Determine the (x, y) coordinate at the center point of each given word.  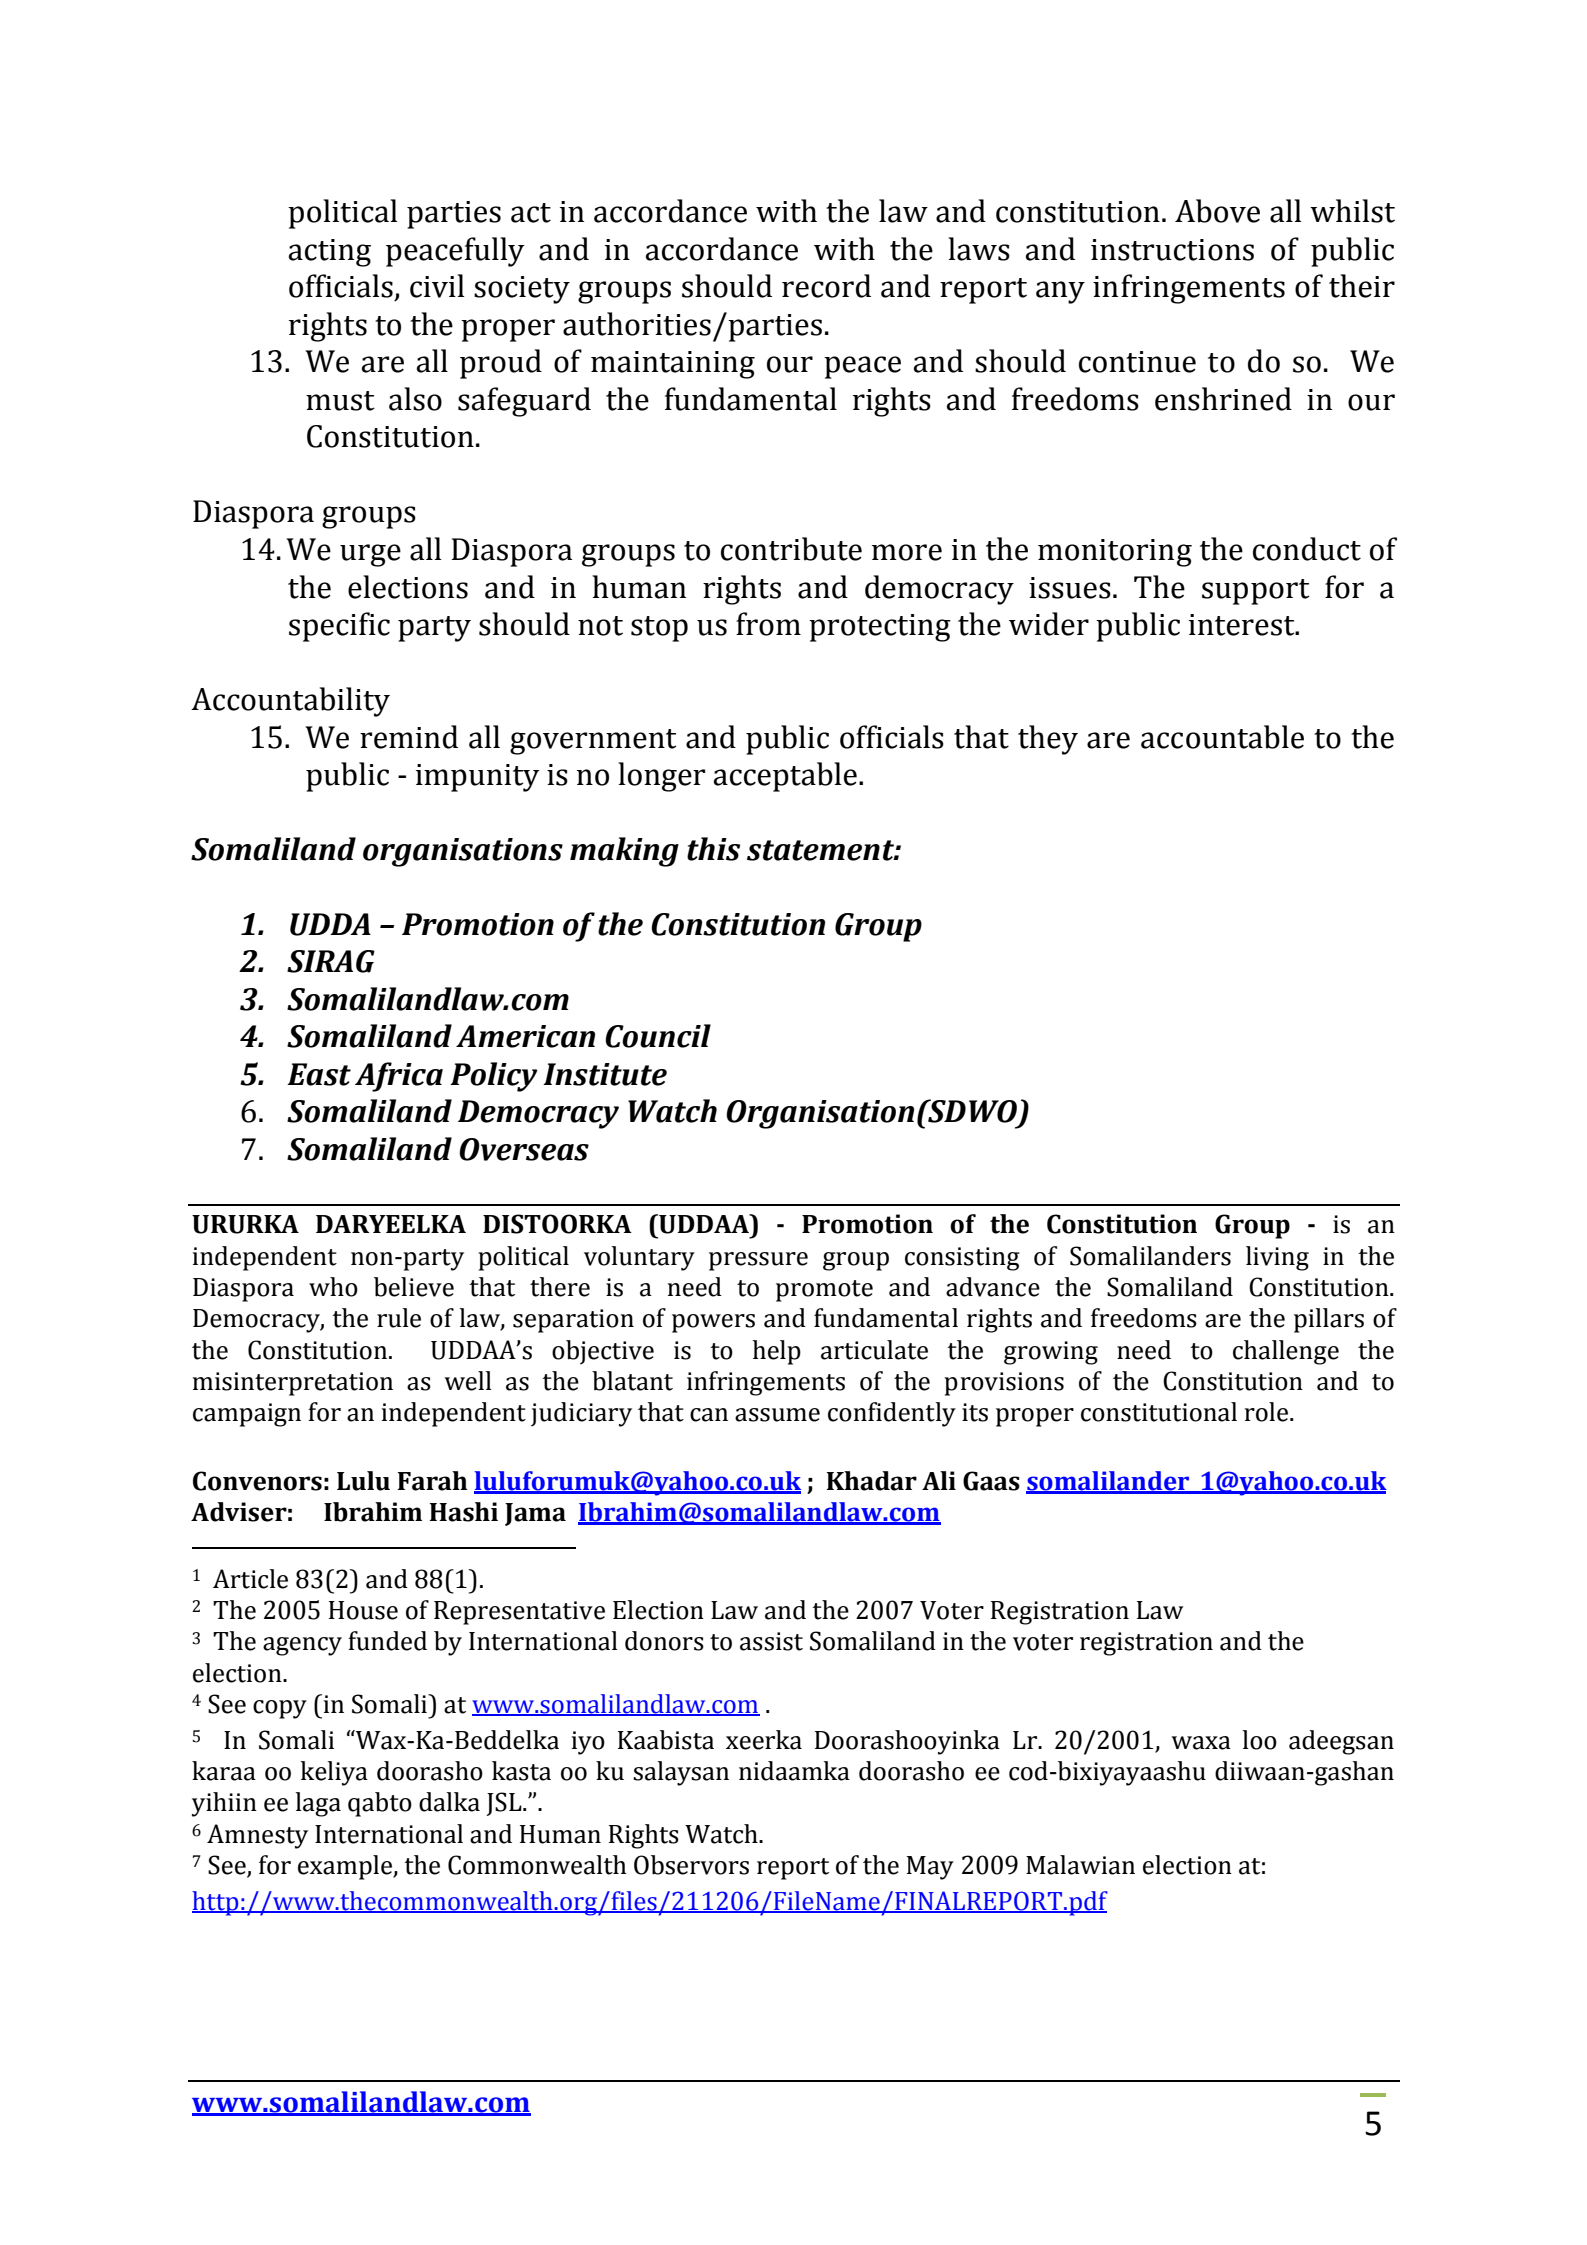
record (826, 286)
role (1266, 1412)
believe (414, 1287)
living (1277, 1258)
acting (330, 253)
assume (777, 1415)
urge (370, 555)
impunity (478, 778)
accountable (1222, 737)
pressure (758, 1261)
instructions (1172, 250)
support (1256, 592)
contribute (791, 549)
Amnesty (257, 1836)
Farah (433, 1481)
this (713, 849)
